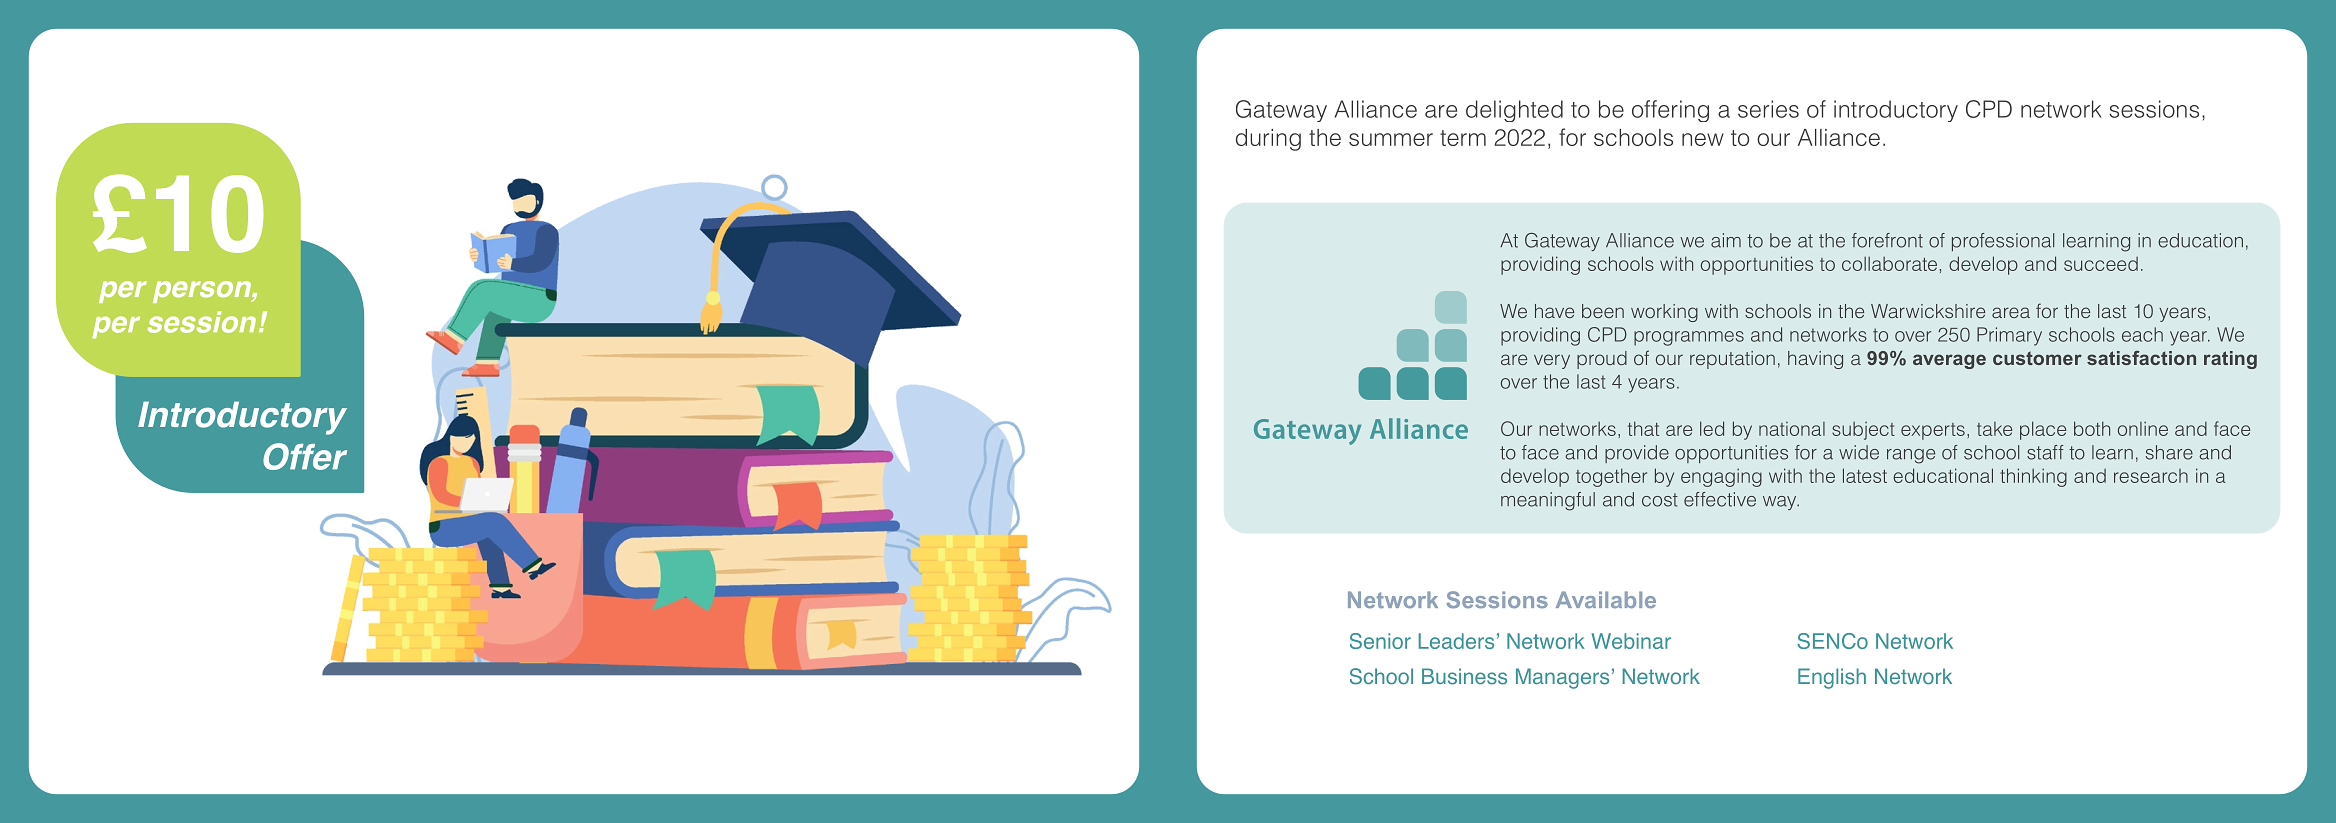 The height and width of the page is (823, 2336). What do you see at coordinates (1896, 111) in the page?
I see `introductory` at bounding box center [1896, 111].
